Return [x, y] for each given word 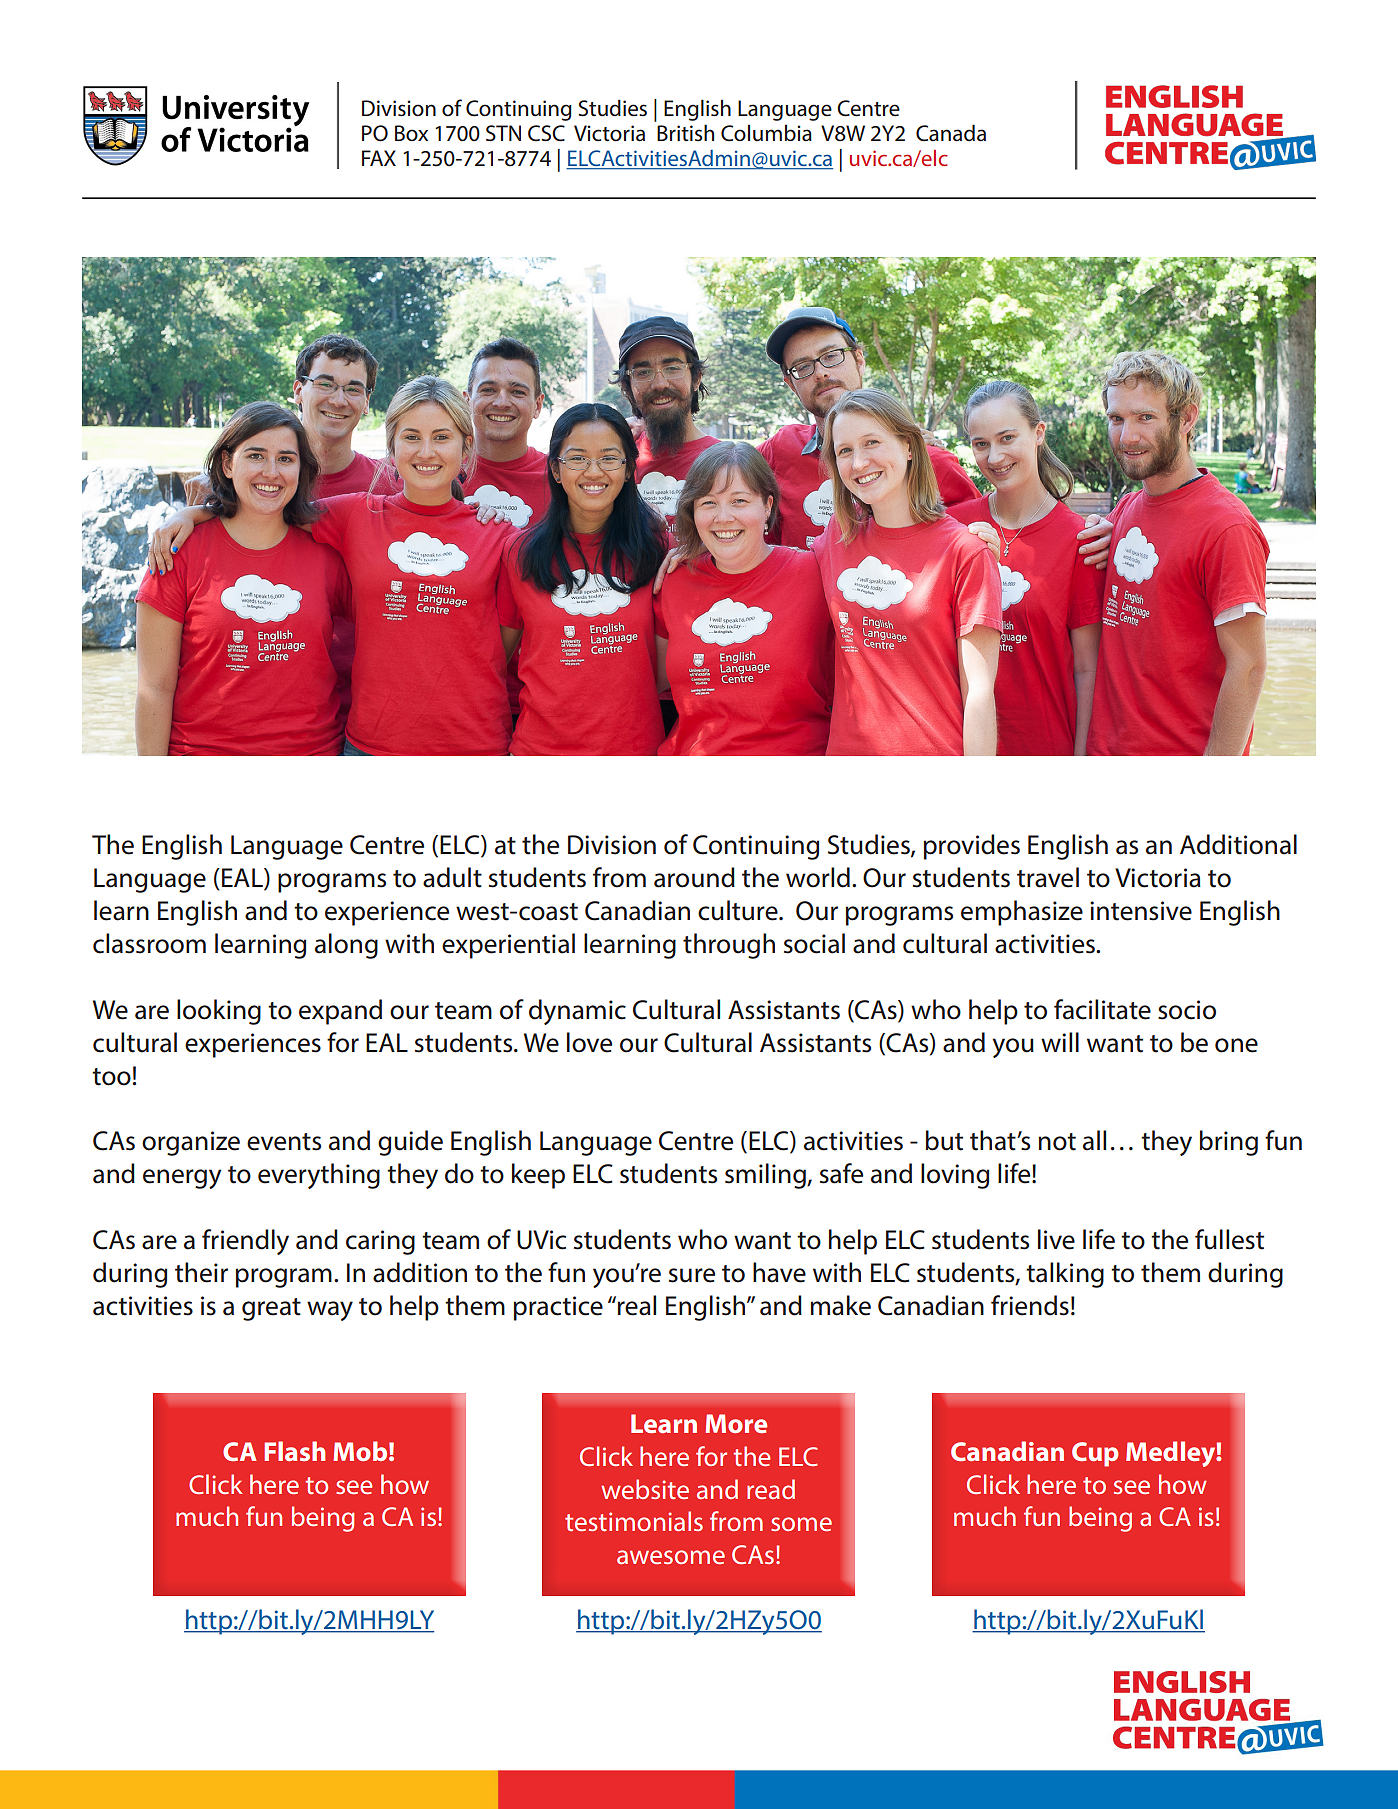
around [694, 877]
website [645, 1489]
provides [972, 847]
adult [452, 877]
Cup [1095, 1454]
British [685, 133]
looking [219, 1012]
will [1060, 1042]
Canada [951, 133]
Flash [294, 1451]
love [589, 1042]
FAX [379, 158]
